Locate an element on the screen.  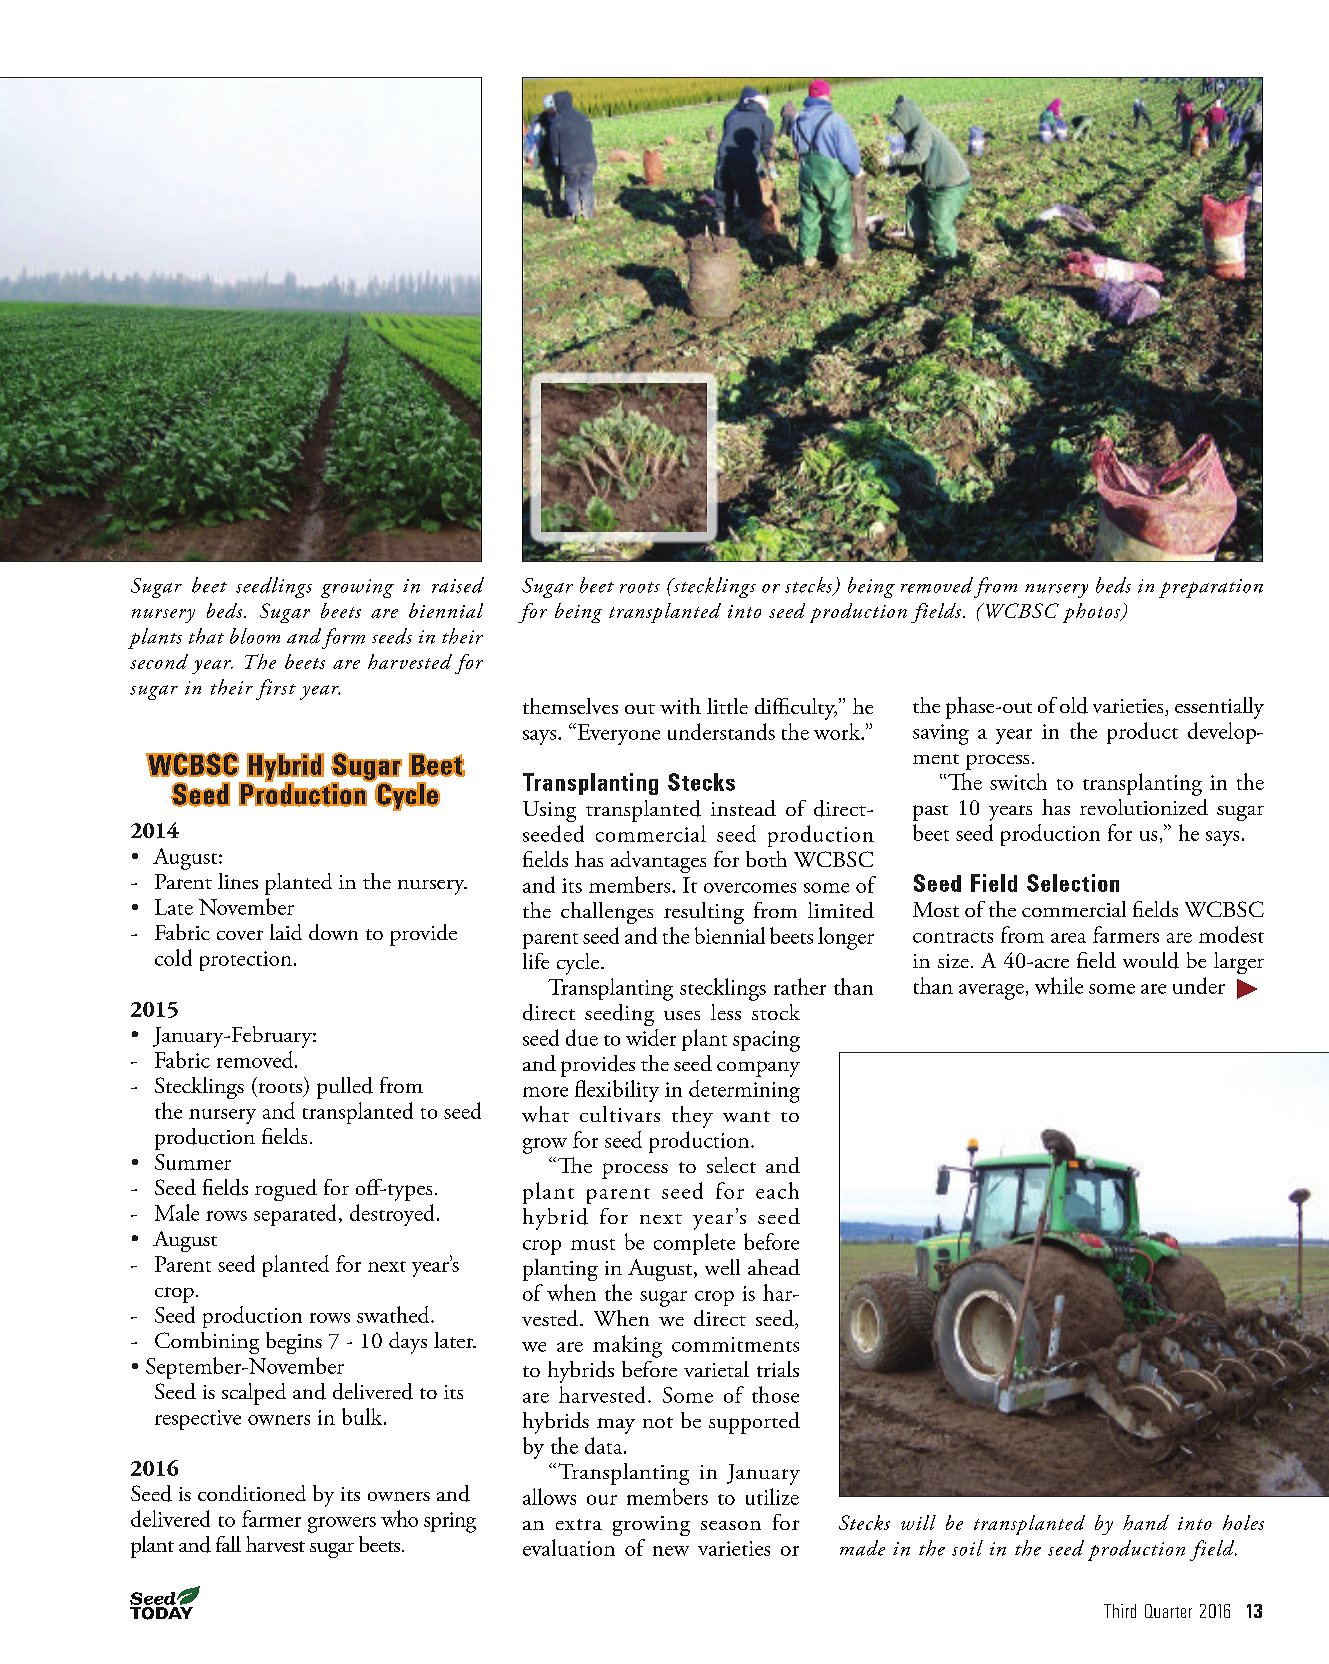
while is located at coordinates (1059, 985).
